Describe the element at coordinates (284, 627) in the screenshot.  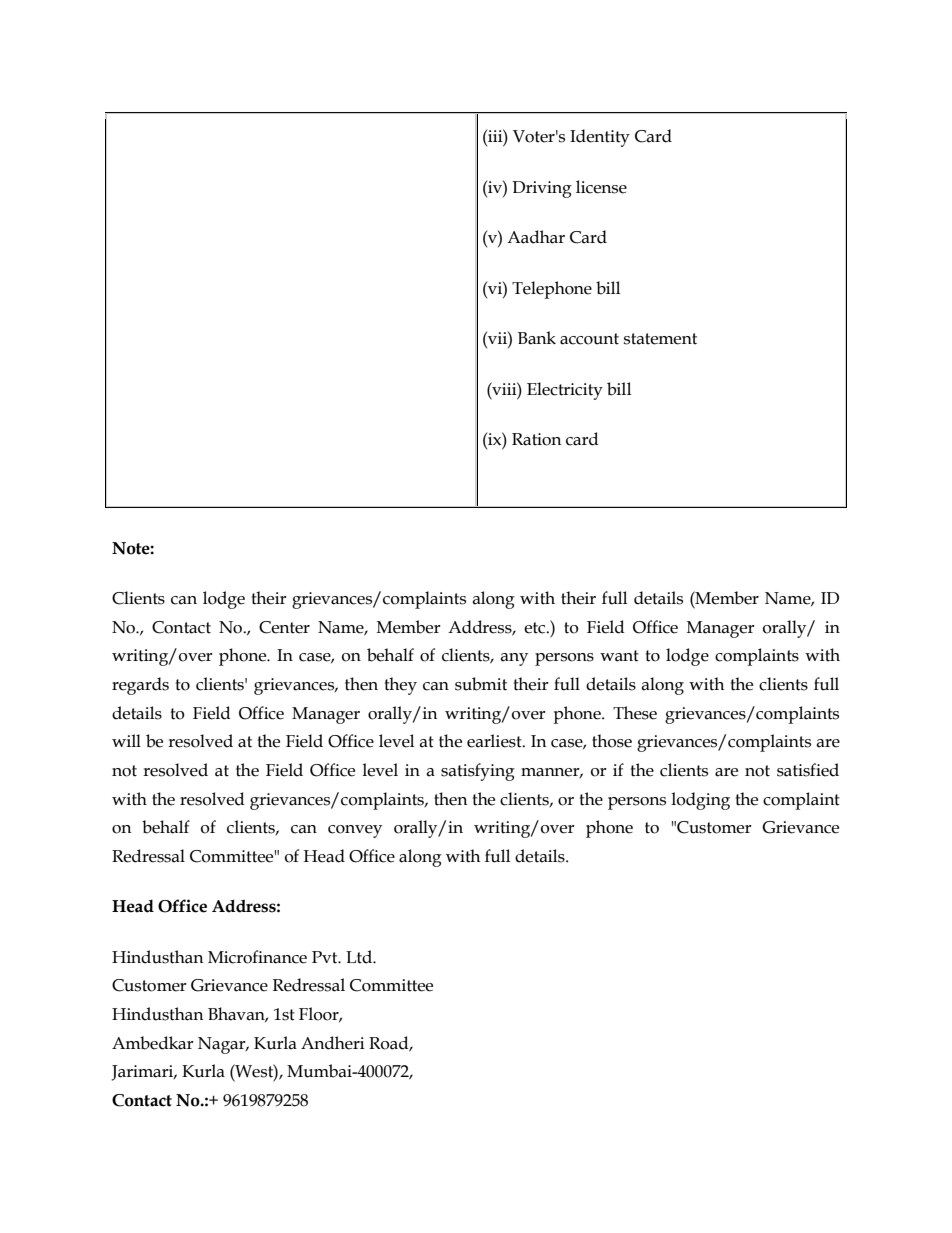
I see `Center` at that location.
